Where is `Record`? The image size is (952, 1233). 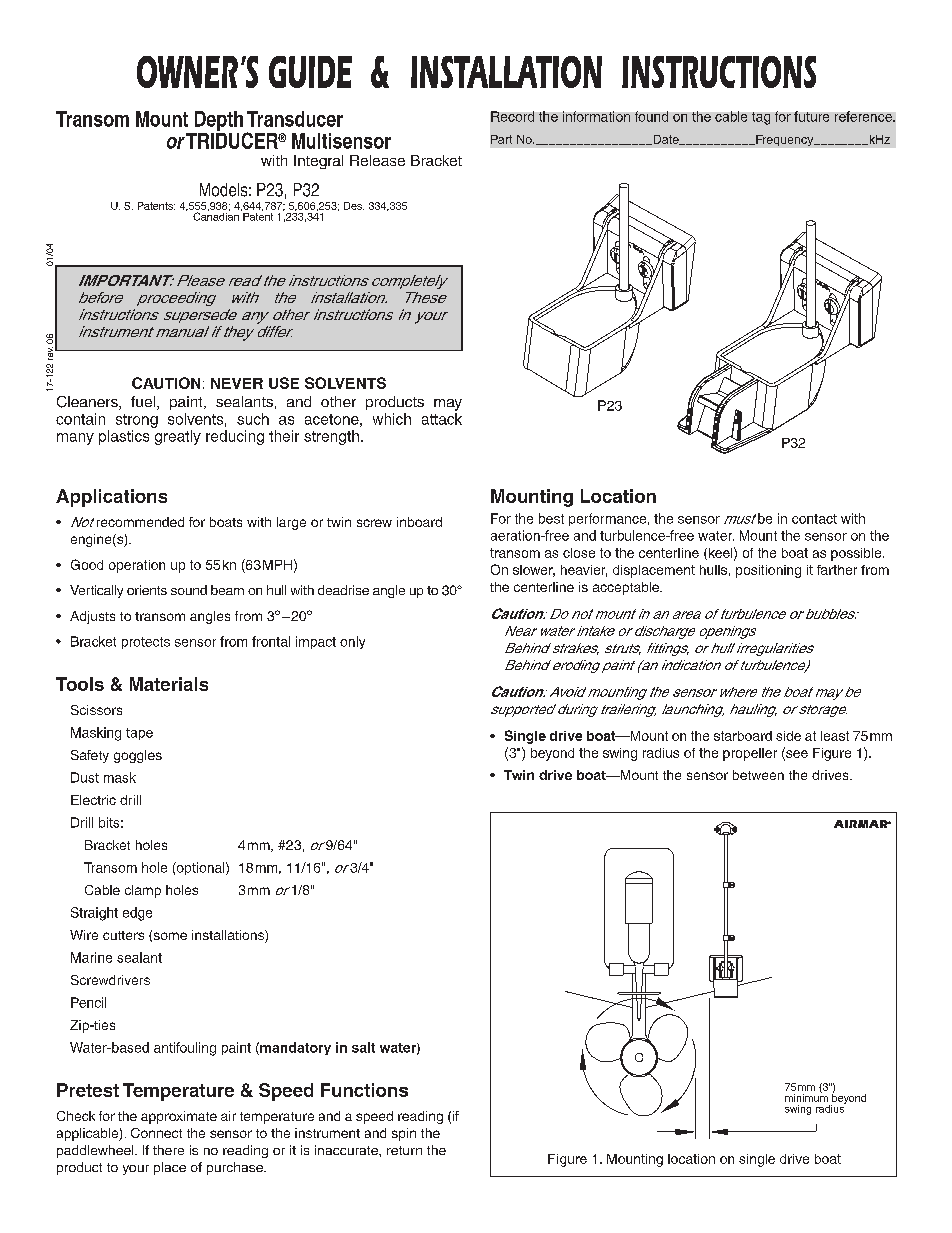 Record is located at coordinates (512, 116).
